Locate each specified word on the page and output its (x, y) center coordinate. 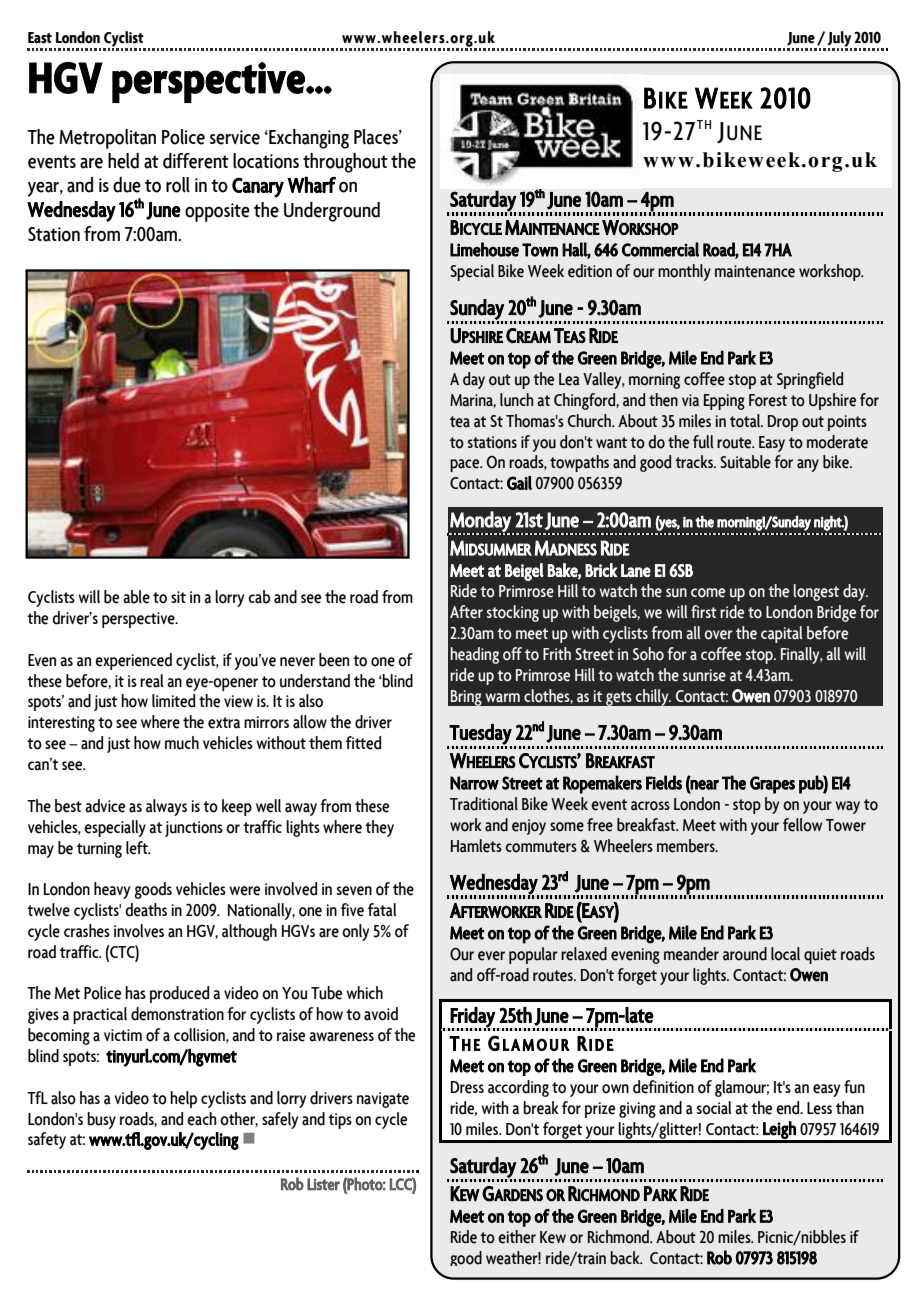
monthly (684, 272)
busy (101, 1120)
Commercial (660, 249)
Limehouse (484, 249)
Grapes (772, 785)
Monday (481, 522)
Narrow (474, 783)
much (182, 743)
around (745, 954)
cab (259, 597)
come (708, 593)
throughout (345, 163)
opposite (217, 212)
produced (179, 994)
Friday (472, 1018)
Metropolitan (107, 139)
